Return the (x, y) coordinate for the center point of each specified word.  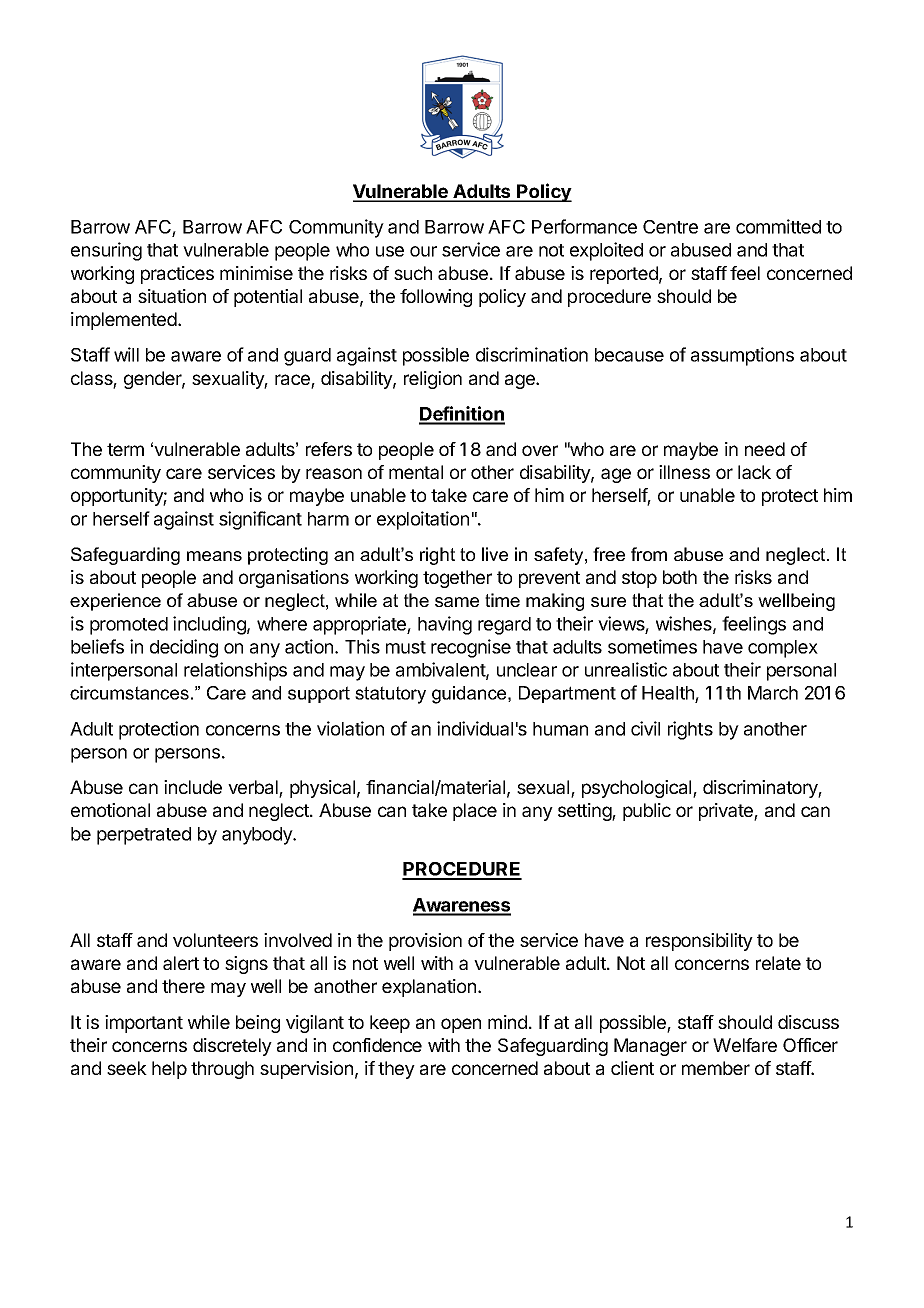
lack (754, 472)
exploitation (423, 520)
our (423, 251)
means (214, 556)
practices (177, 275)
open (461, 1025)
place (475, 812)
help (169, 1070)
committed (778, 226)
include (193, 787)
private (727, 812)
